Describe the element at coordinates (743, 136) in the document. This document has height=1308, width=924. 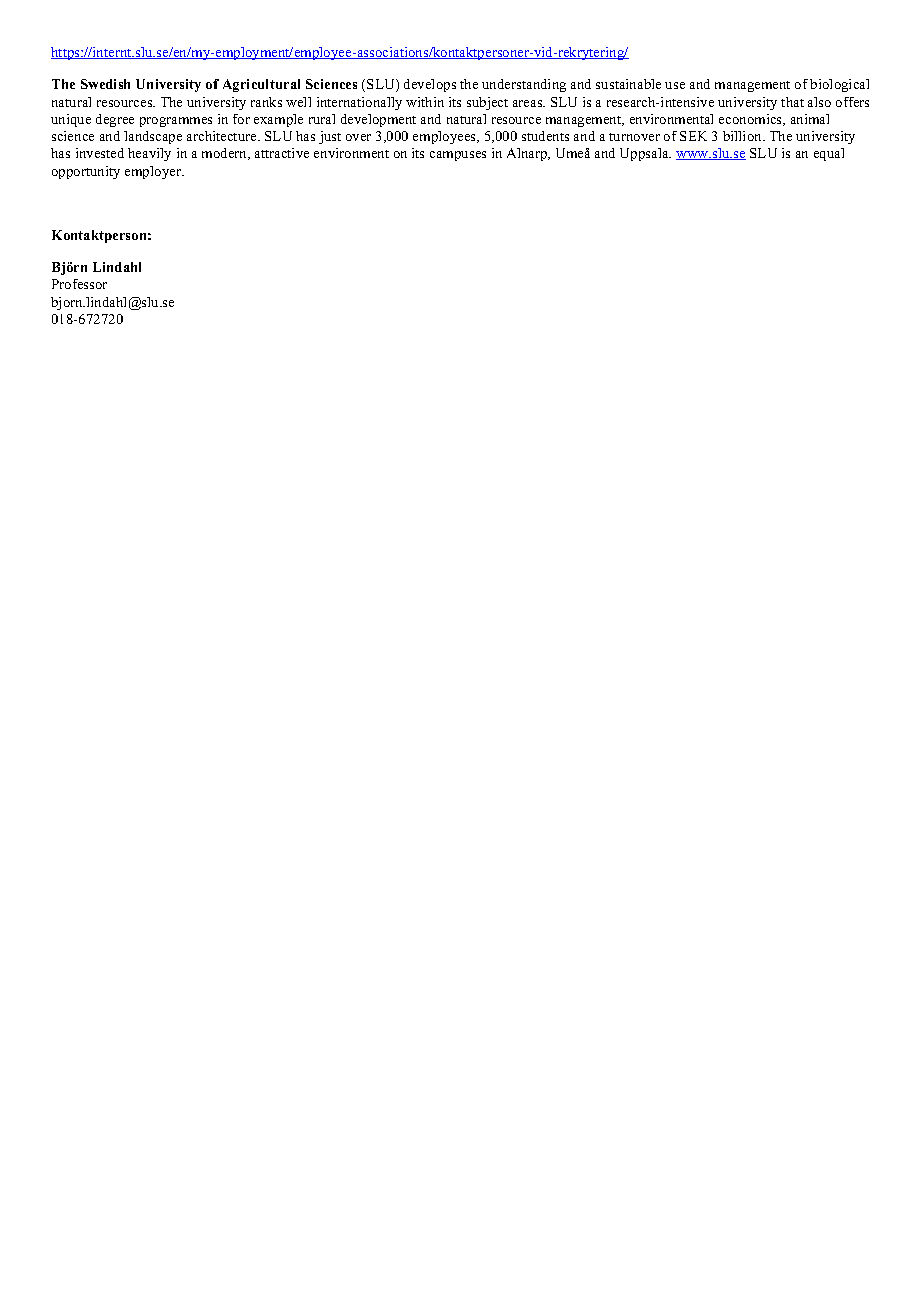
I see `billion` at that location.
